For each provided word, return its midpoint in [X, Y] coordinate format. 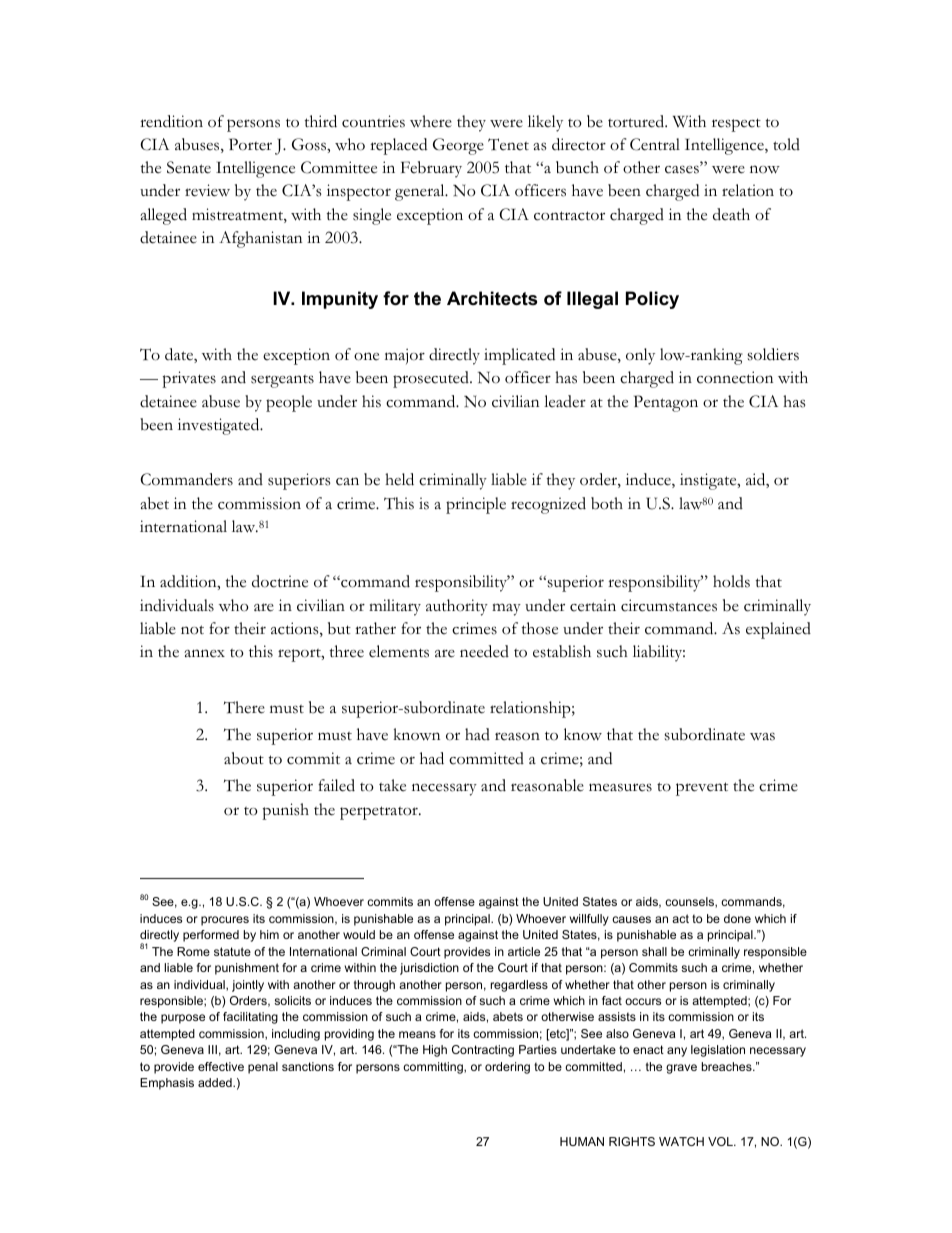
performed [211, 936]
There [244, 707]
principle [476, 505]
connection [735, 377]
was [762, 736]
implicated [519, 356]
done [737, 918]
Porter [250, 144]
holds [731, 581]
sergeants [282, 381]
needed [484, 651]
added [216, 1082]
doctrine [280, 581]
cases [683, 169]
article [524, 951]
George [458, 146]
